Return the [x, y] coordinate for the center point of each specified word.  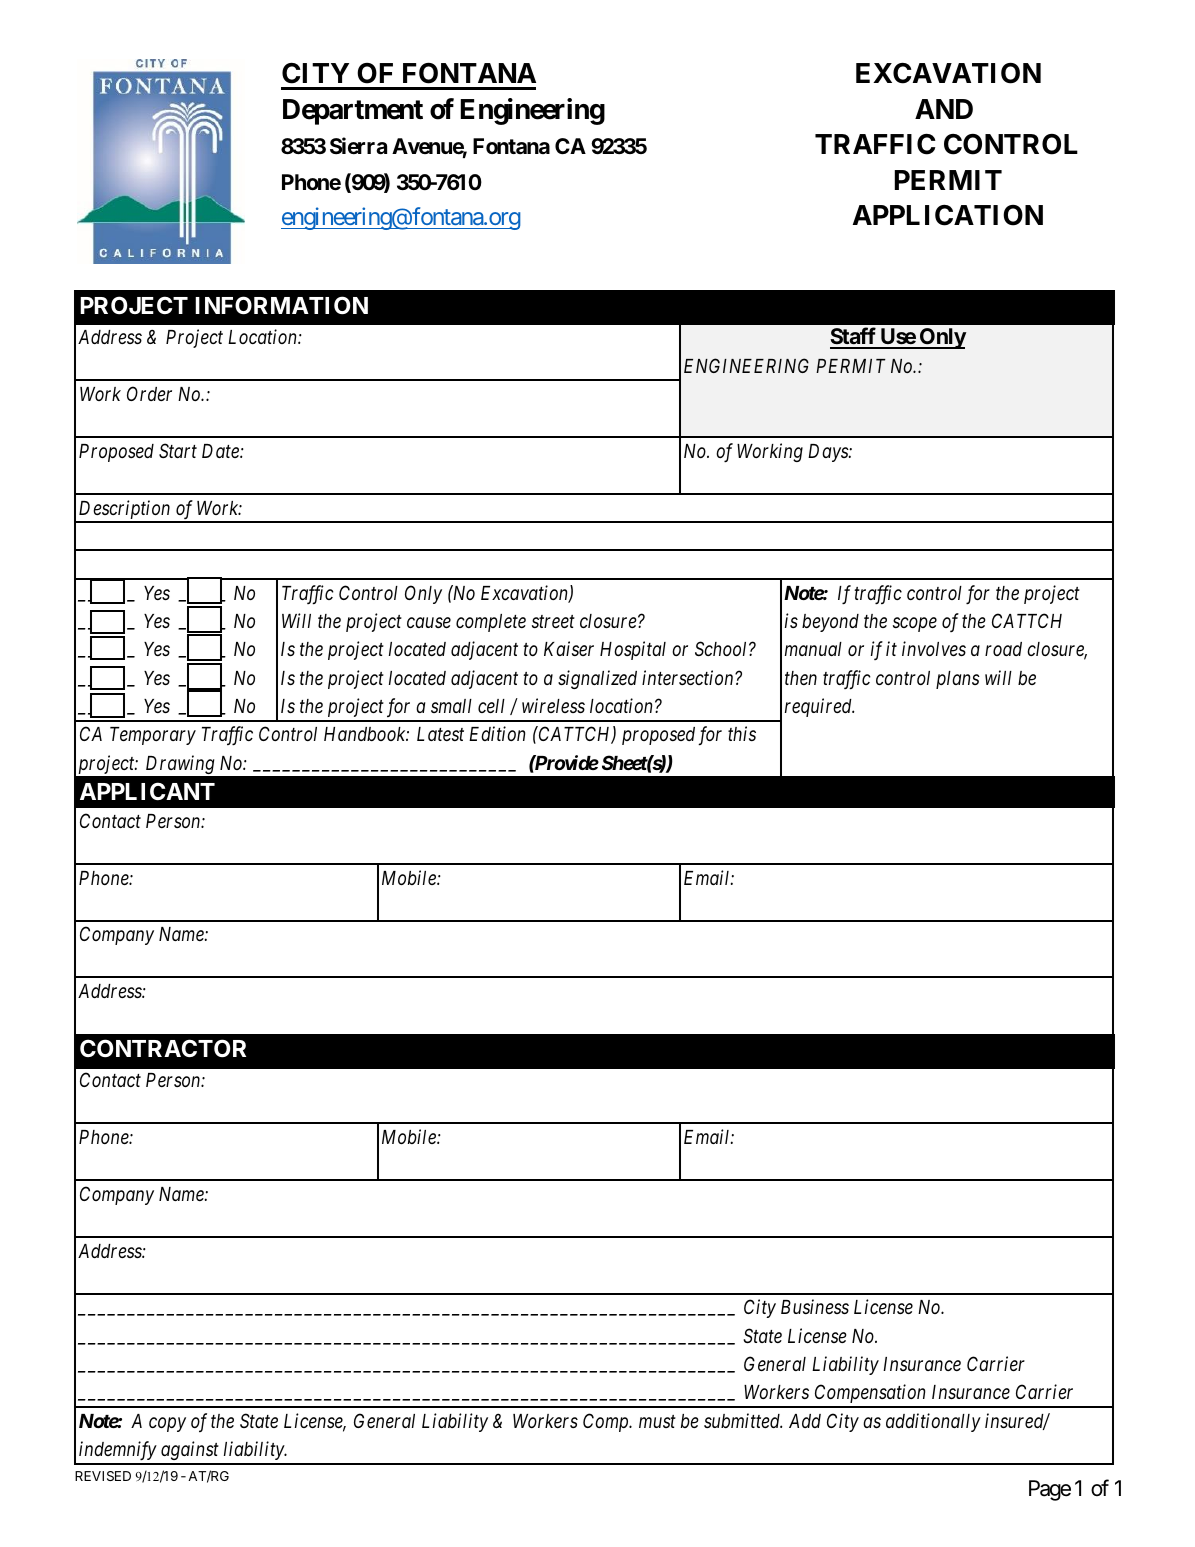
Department [353, 112]
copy [167, 1424]
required [819, 707]
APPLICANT [147, 791]
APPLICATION [948, 215]
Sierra [358, 146]
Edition [497, 733]
